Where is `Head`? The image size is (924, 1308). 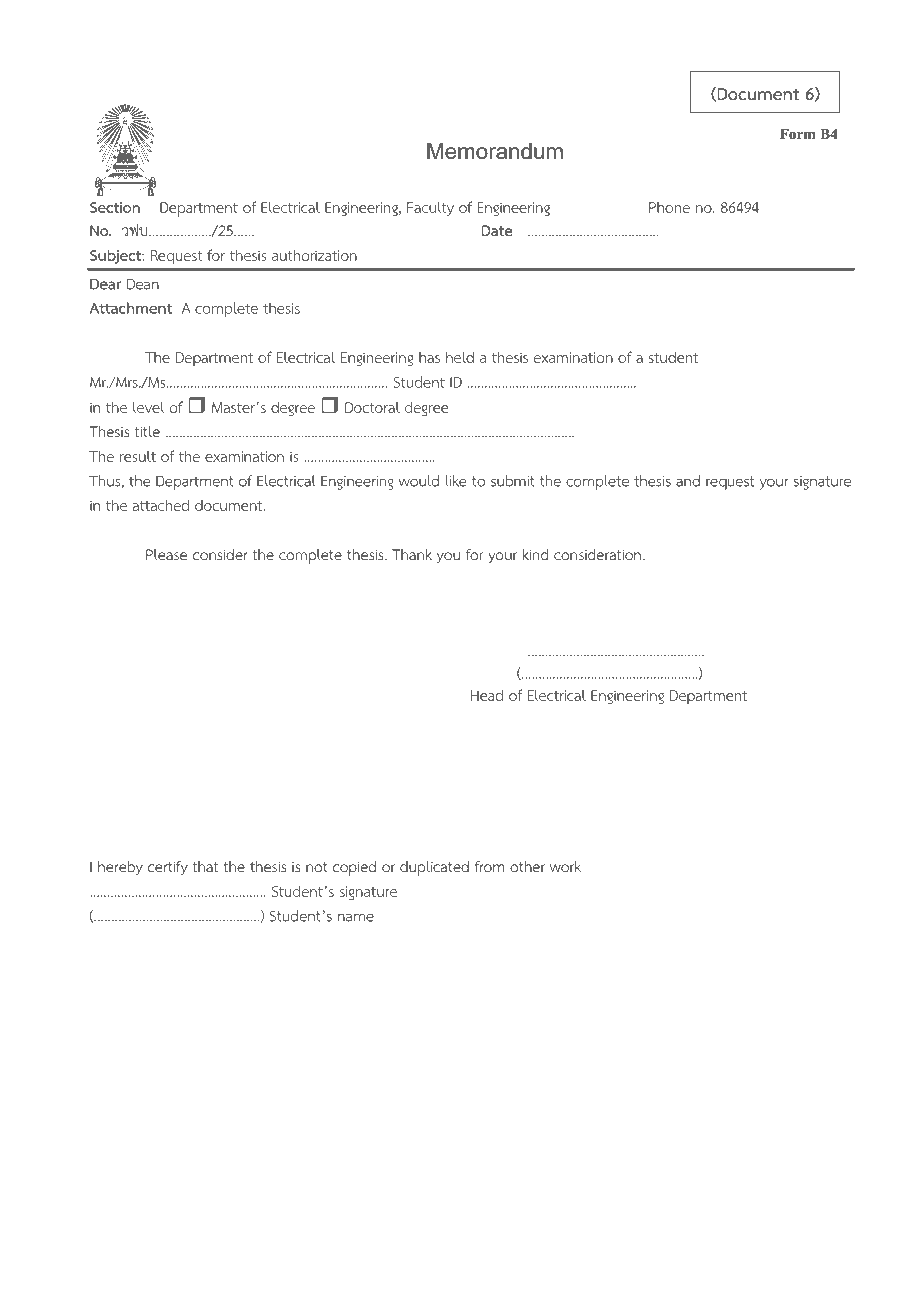
Head is located at coordinates (487, 695).
